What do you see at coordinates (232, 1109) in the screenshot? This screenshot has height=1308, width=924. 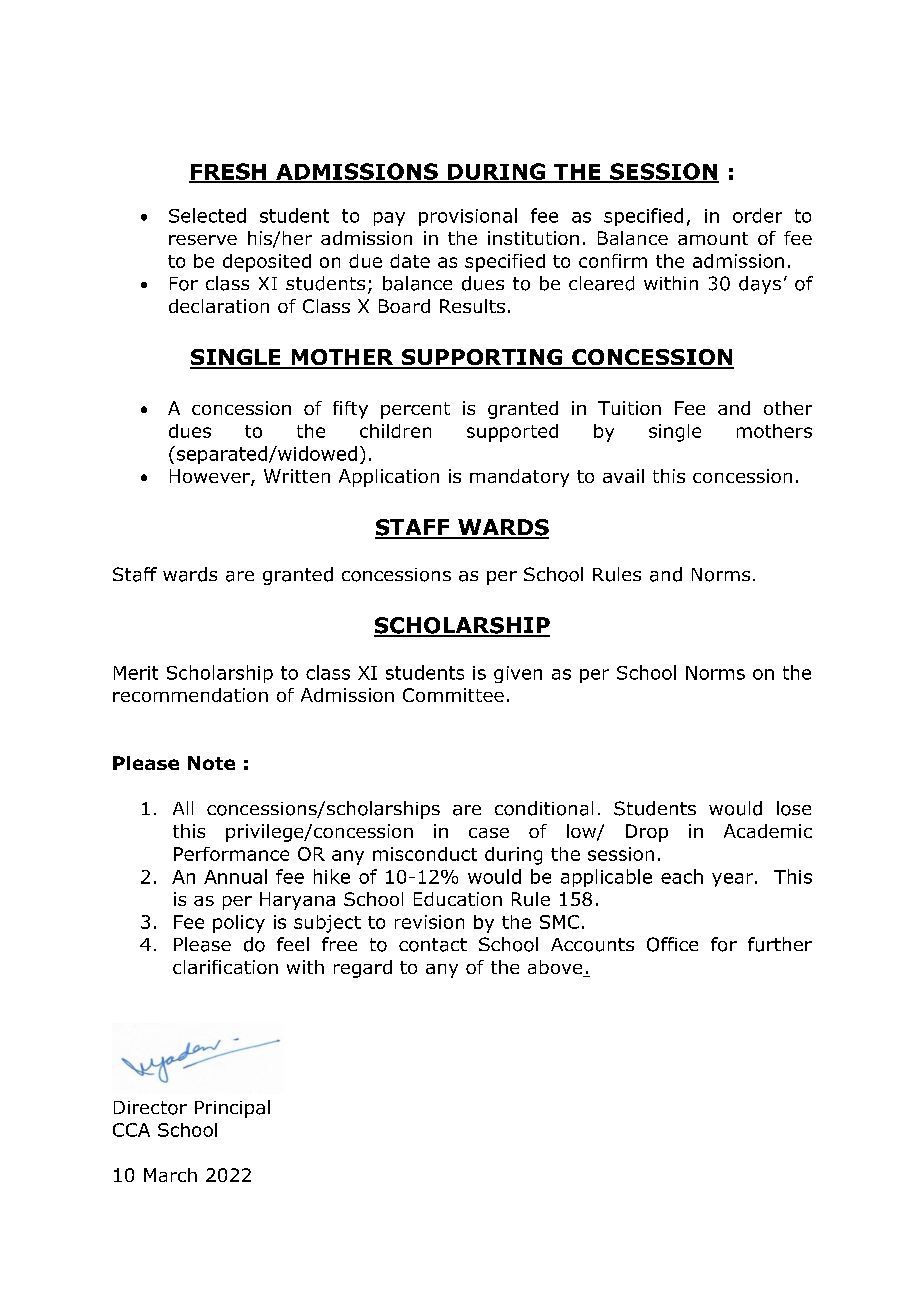 I see `Principal` at bounding box center [232, 1109].
